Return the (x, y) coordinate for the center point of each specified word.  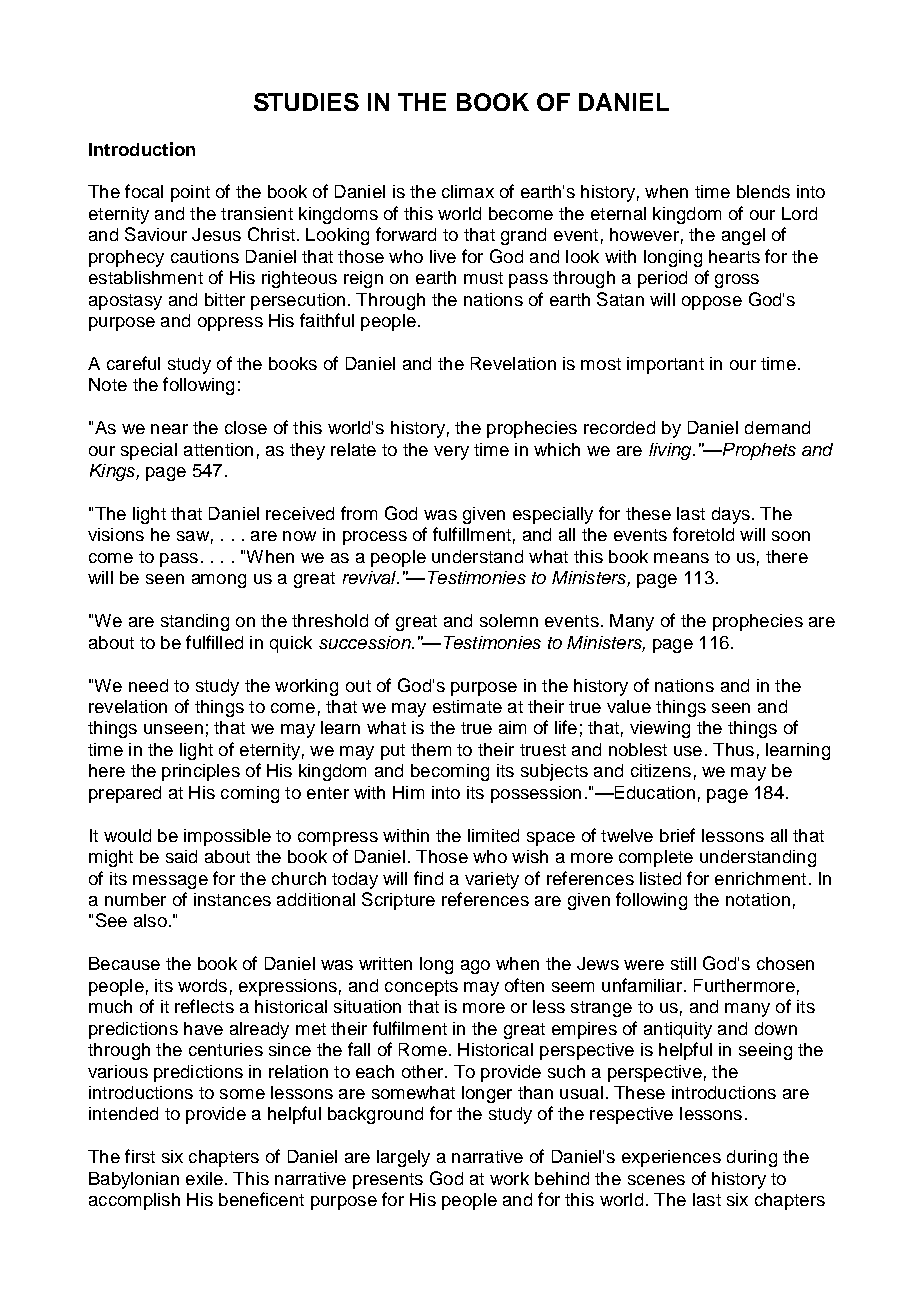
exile (204, 1178)
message (170, 882)
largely (403, 1158)
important (665, 365)
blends (763, 191)
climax (468, 191)
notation (758, 899)
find (428, 878)
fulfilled (214, 642)
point (190, 193)
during (752, 1158)
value (629, 706)
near (169, 429)
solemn (509, 620)
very (451, 453)
